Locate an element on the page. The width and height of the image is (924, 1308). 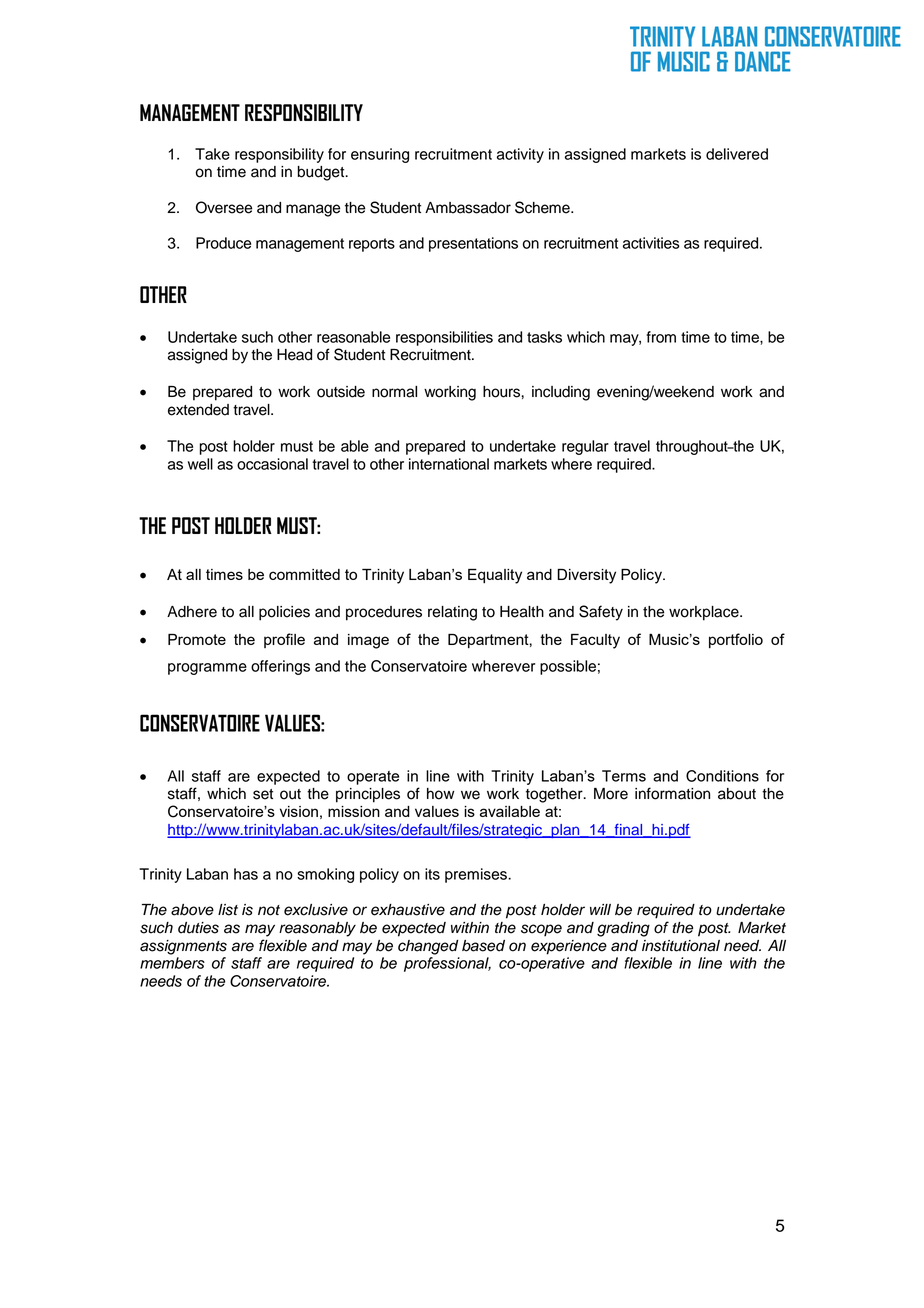
portfolio is located at coordinates (736, 640).
